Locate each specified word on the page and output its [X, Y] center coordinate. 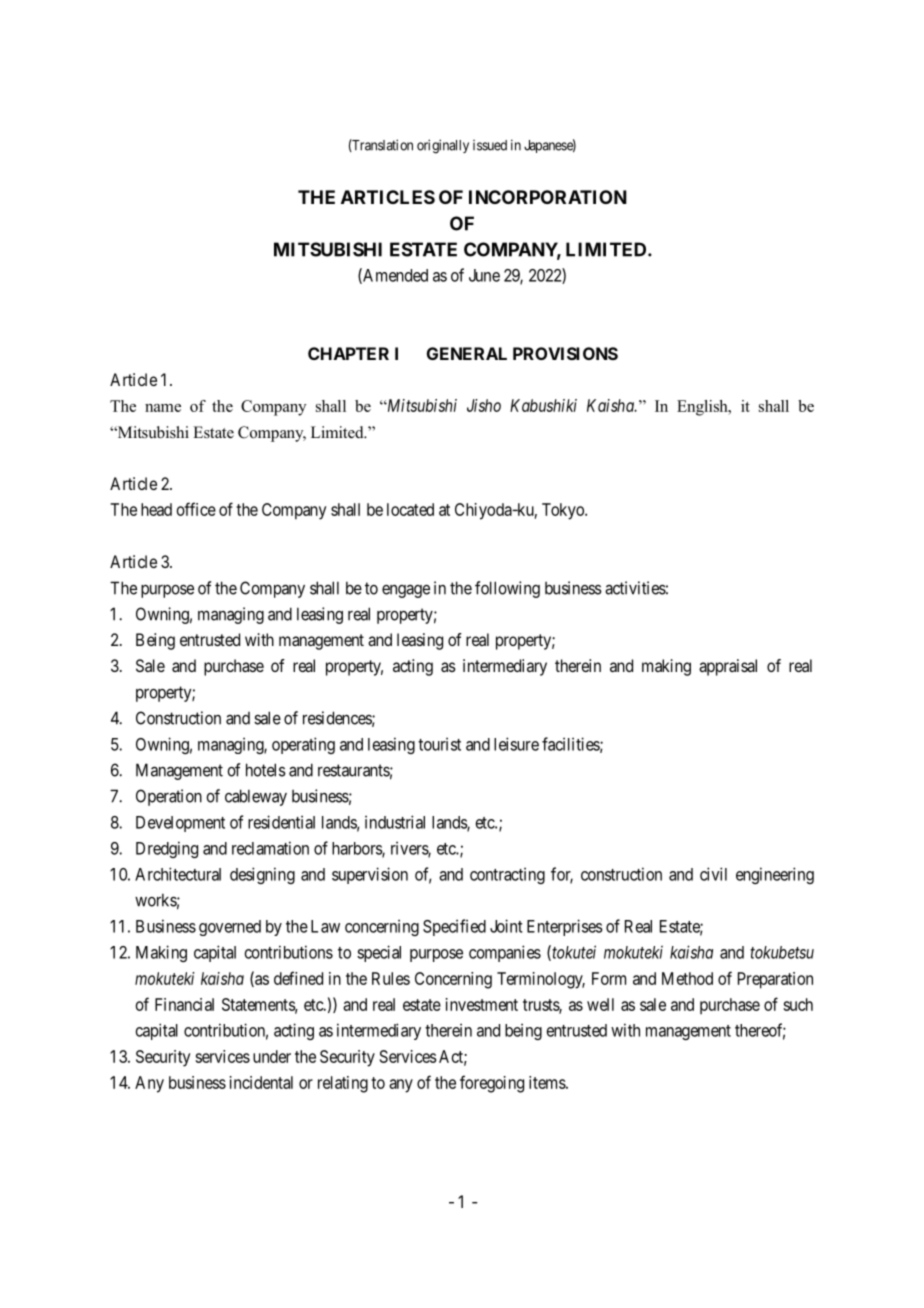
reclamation [270, 848]
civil [713, 874]
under [272, 1056]
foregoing [492, 1084]
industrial [395, 822]
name [163, 408]
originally [443, 146]
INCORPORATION [548, 197]
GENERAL [467, 353]
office [196, 509]
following [507, 589]
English [703, 408]
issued [490, 145]
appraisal [728, 667]
